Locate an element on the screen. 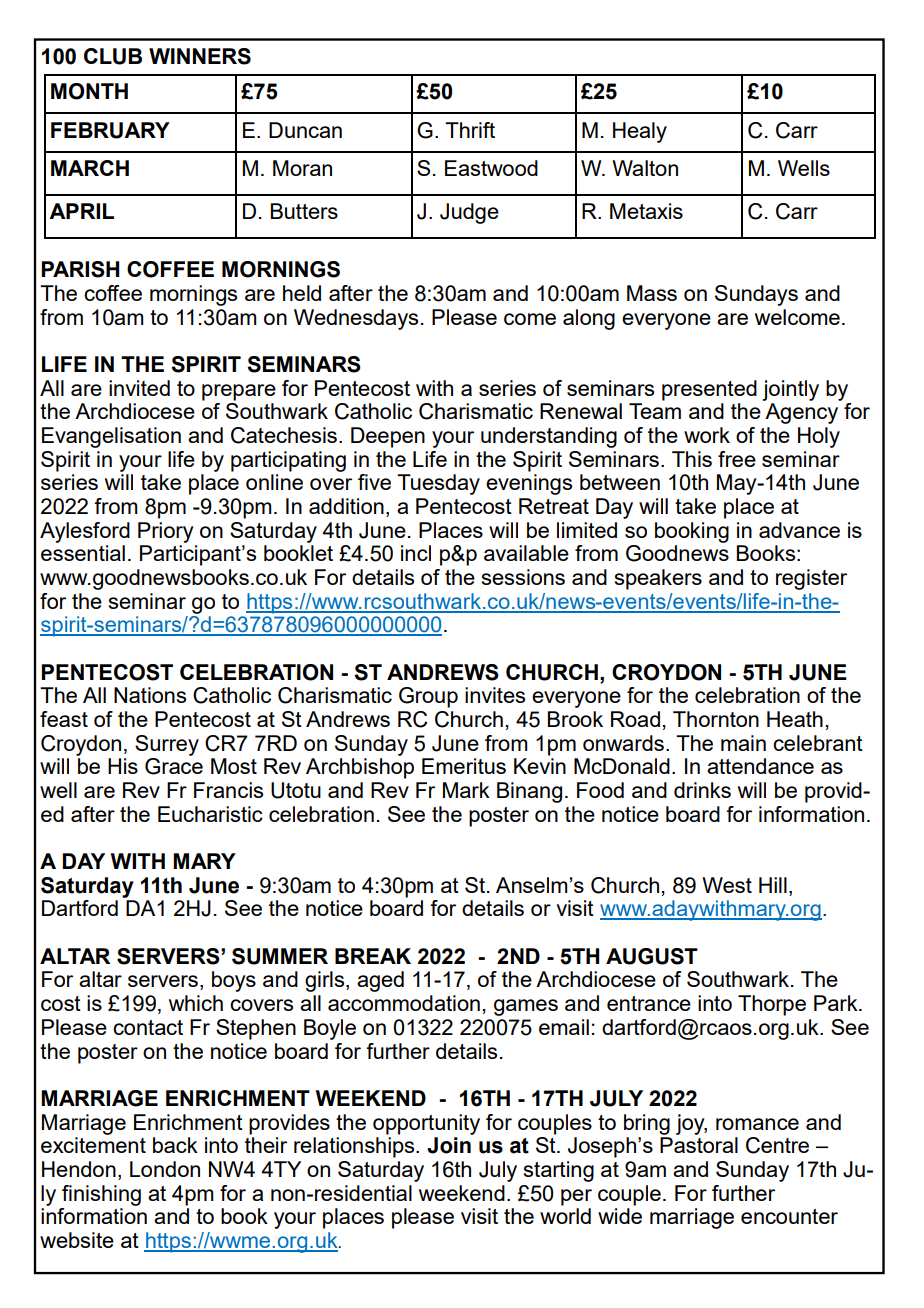 The height and width of the screenshot is (1308, 924). Healy is located at coordinates (640, 132).
